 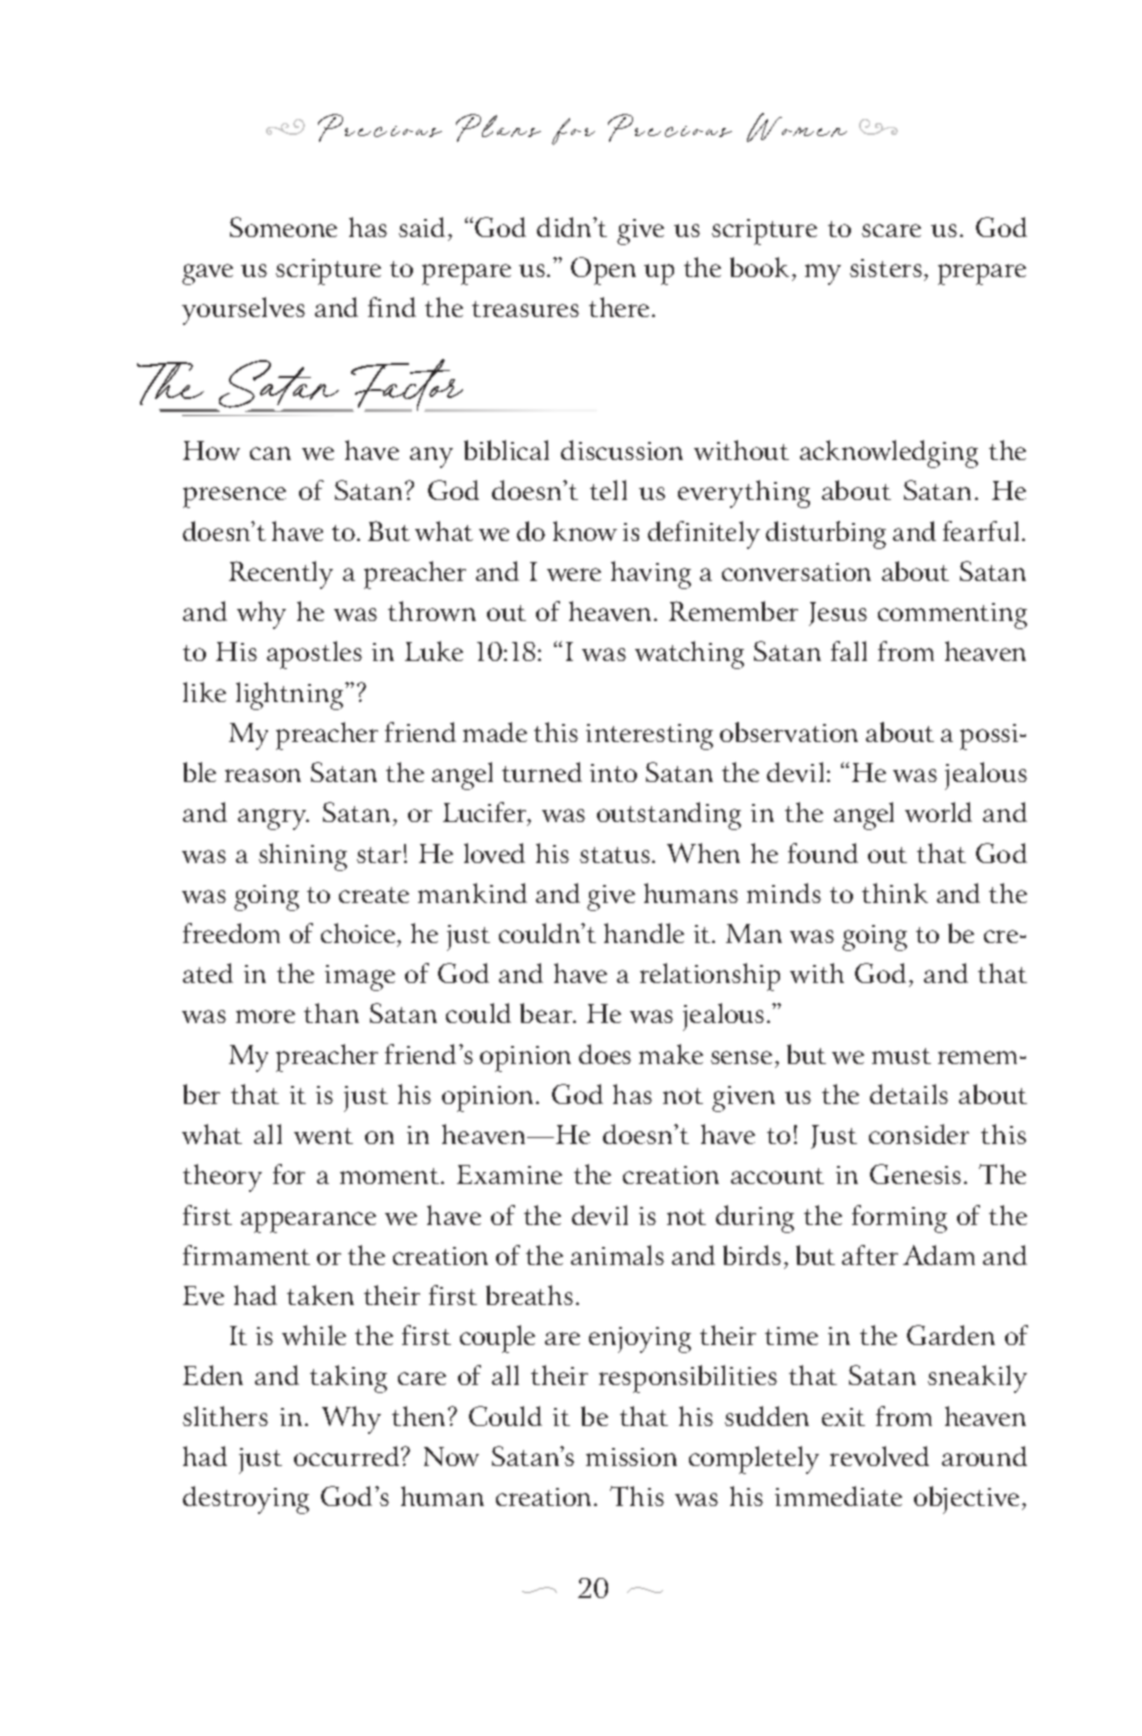 What do you see at coordinates (547, 1013) in the screenshot?
I see `bear` at bounding box center [547, 1013].
